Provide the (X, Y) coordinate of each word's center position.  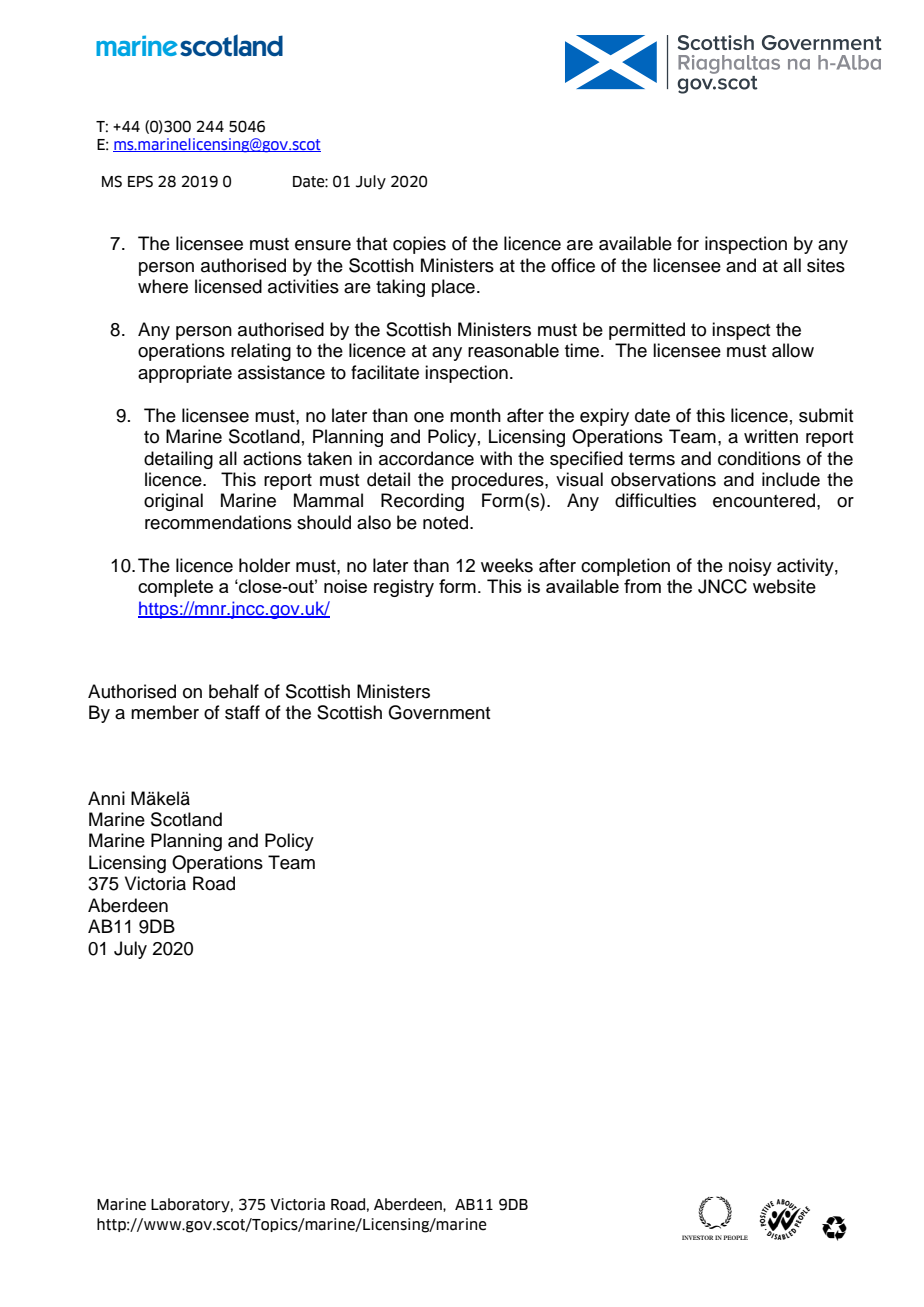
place (453, 288)
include (791, 479)
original (173, 502)
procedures (499, 481)
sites (826, 265)
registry (404, 588)
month (475, 415)
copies (419, 245)
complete (175, 588)
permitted (647, 331)
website (784, 586)
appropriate (185, 374)
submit (826, 415)
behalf (234, 691)
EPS (140, 181)
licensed (228, 286)
